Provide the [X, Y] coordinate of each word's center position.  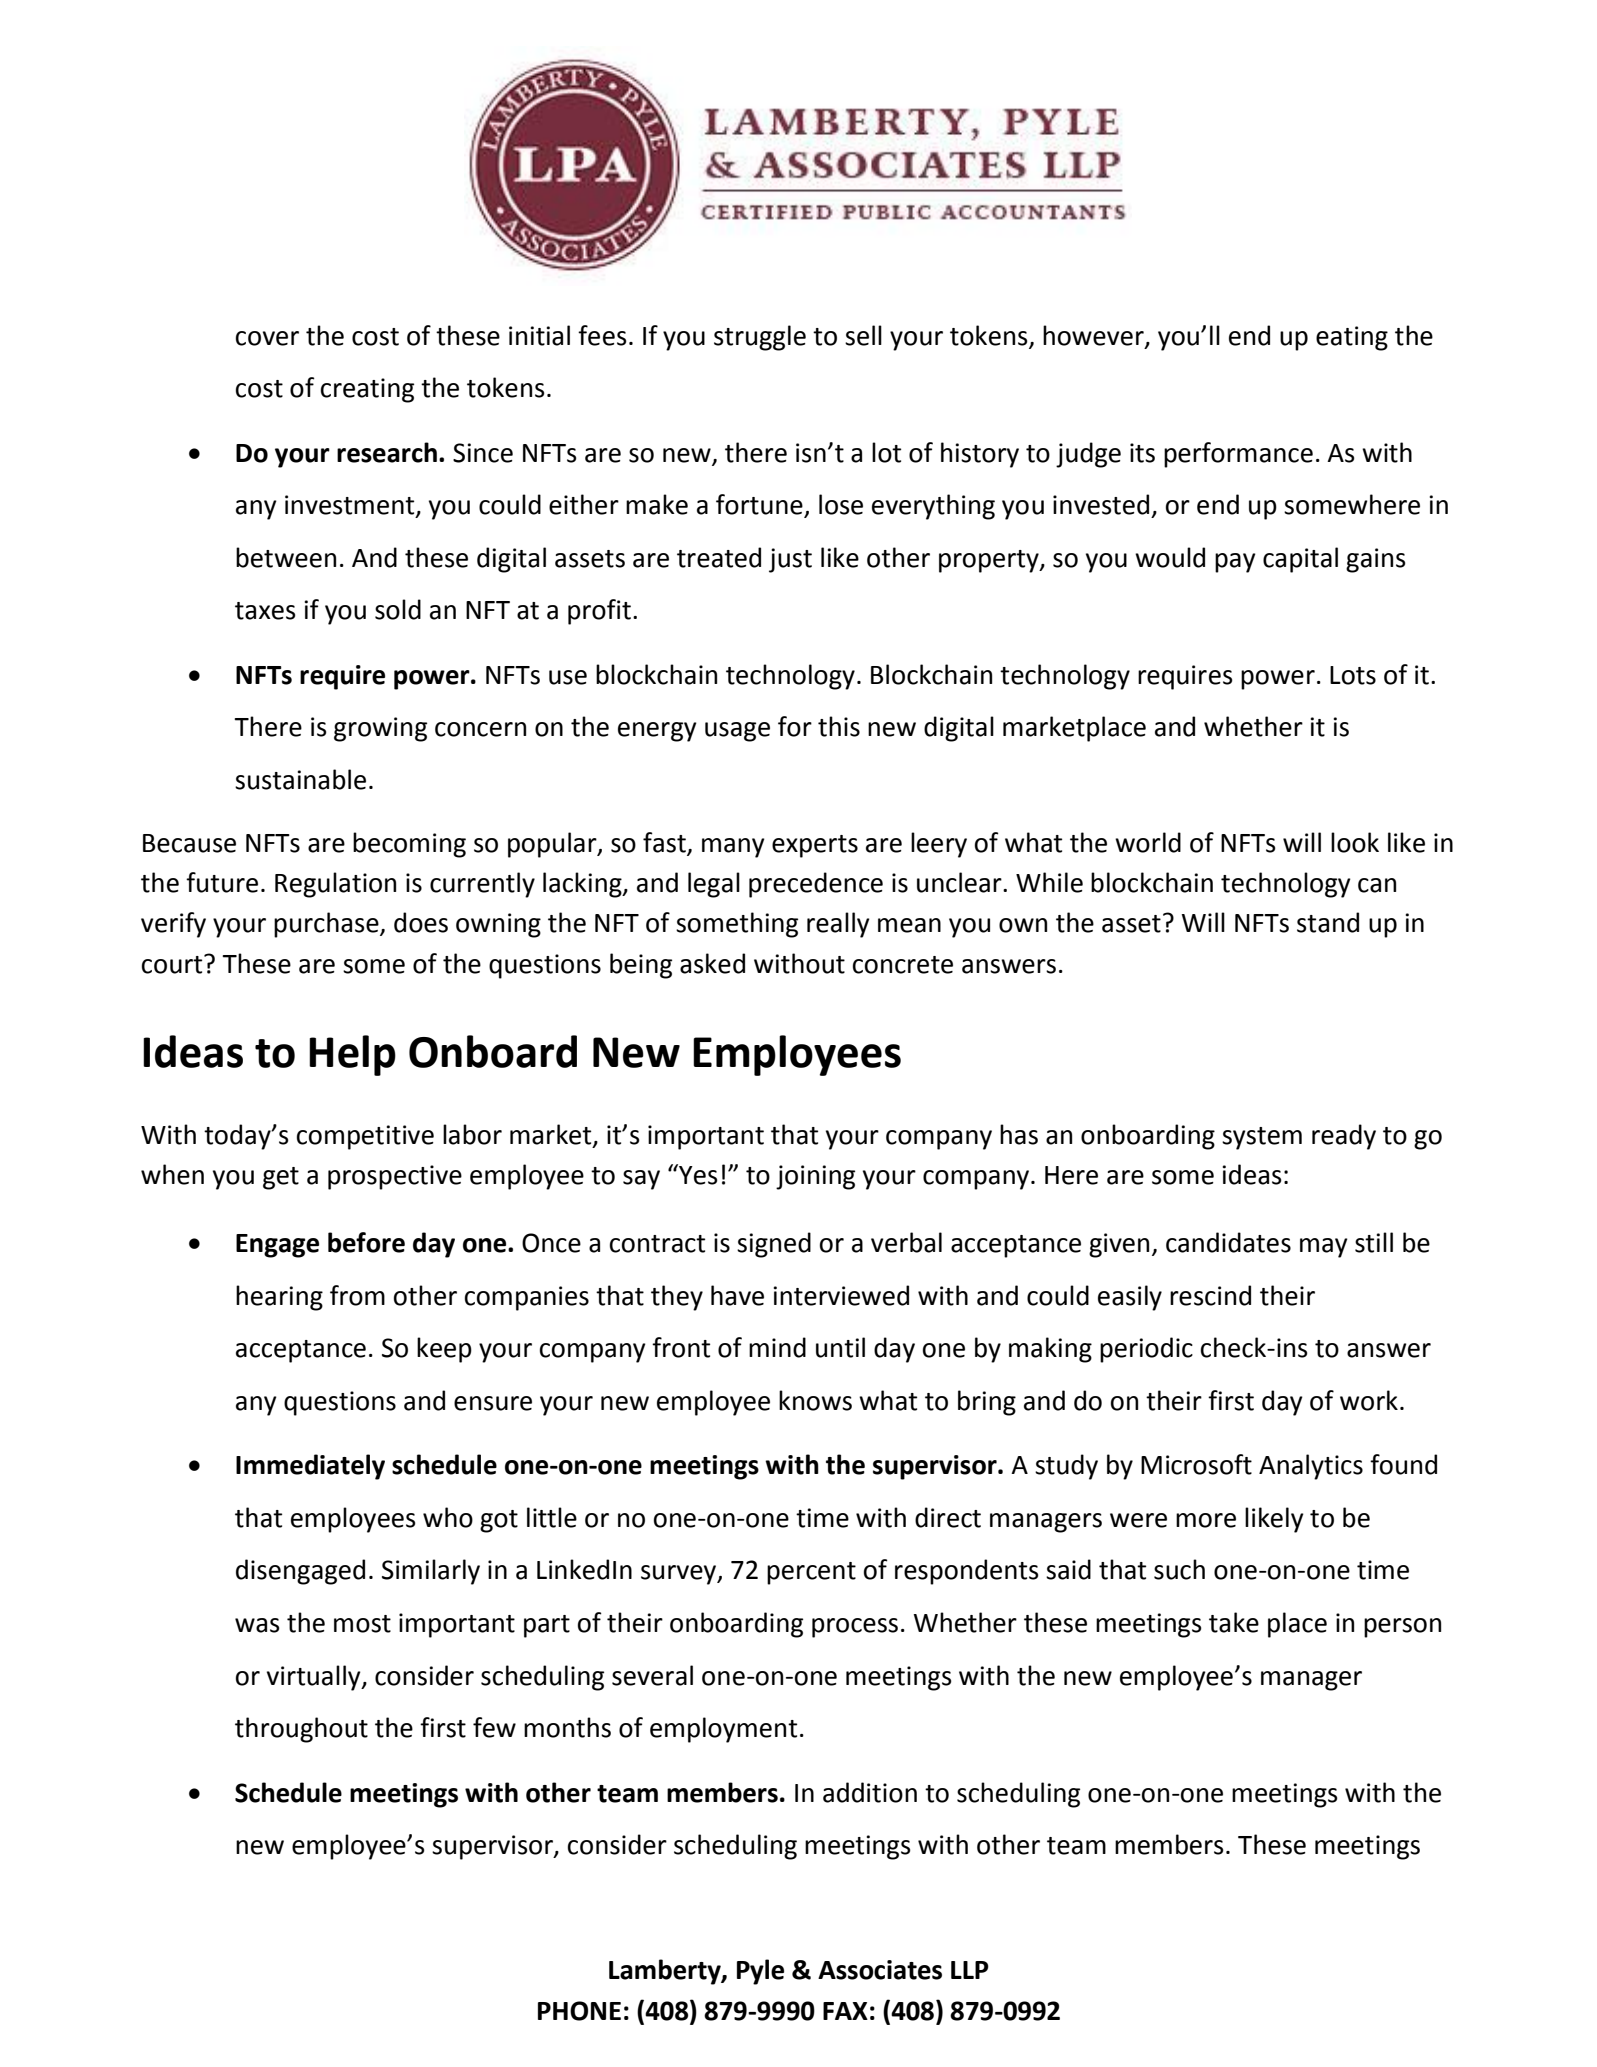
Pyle [760, 1972]
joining [815, 1177]
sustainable [300, 779]
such [1179, 1569]
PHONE [579, 2011]
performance [1238, 455]
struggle [760, 338]
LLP [970, 1970]
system [1262, 1138]
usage [737, 732]
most [362, 1624]
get [281, 1178]
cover [267, 338]
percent [811, 1573]
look [1355, 842]
